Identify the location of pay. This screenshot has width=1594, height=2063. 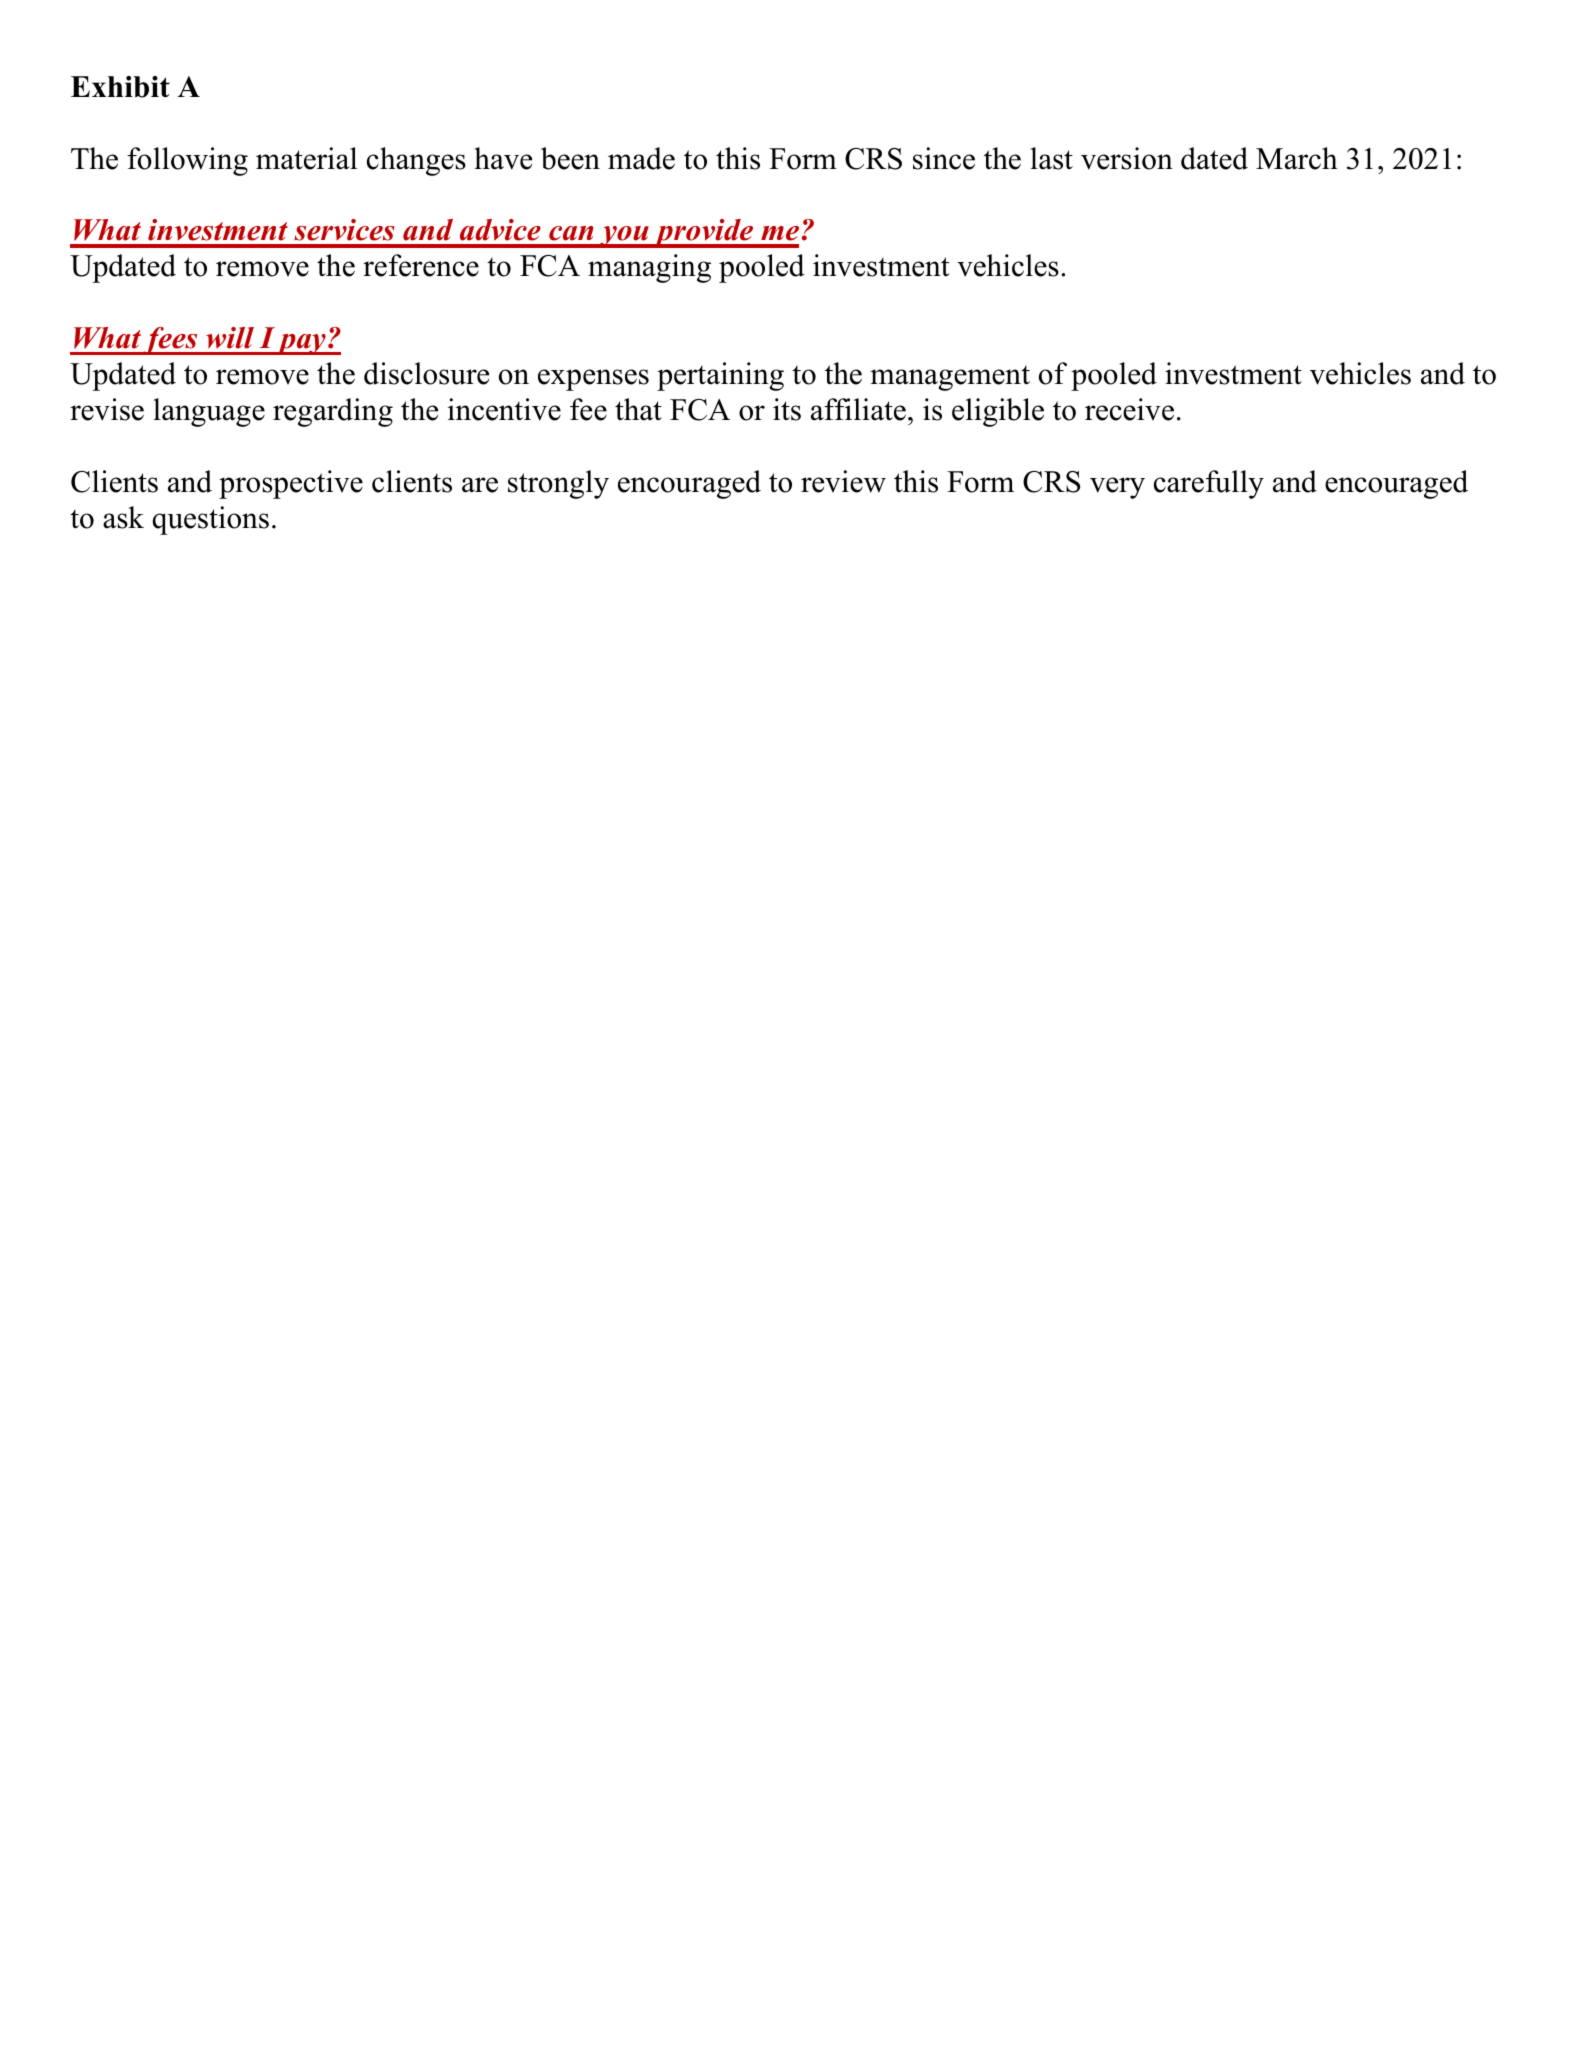
(302, 344).
